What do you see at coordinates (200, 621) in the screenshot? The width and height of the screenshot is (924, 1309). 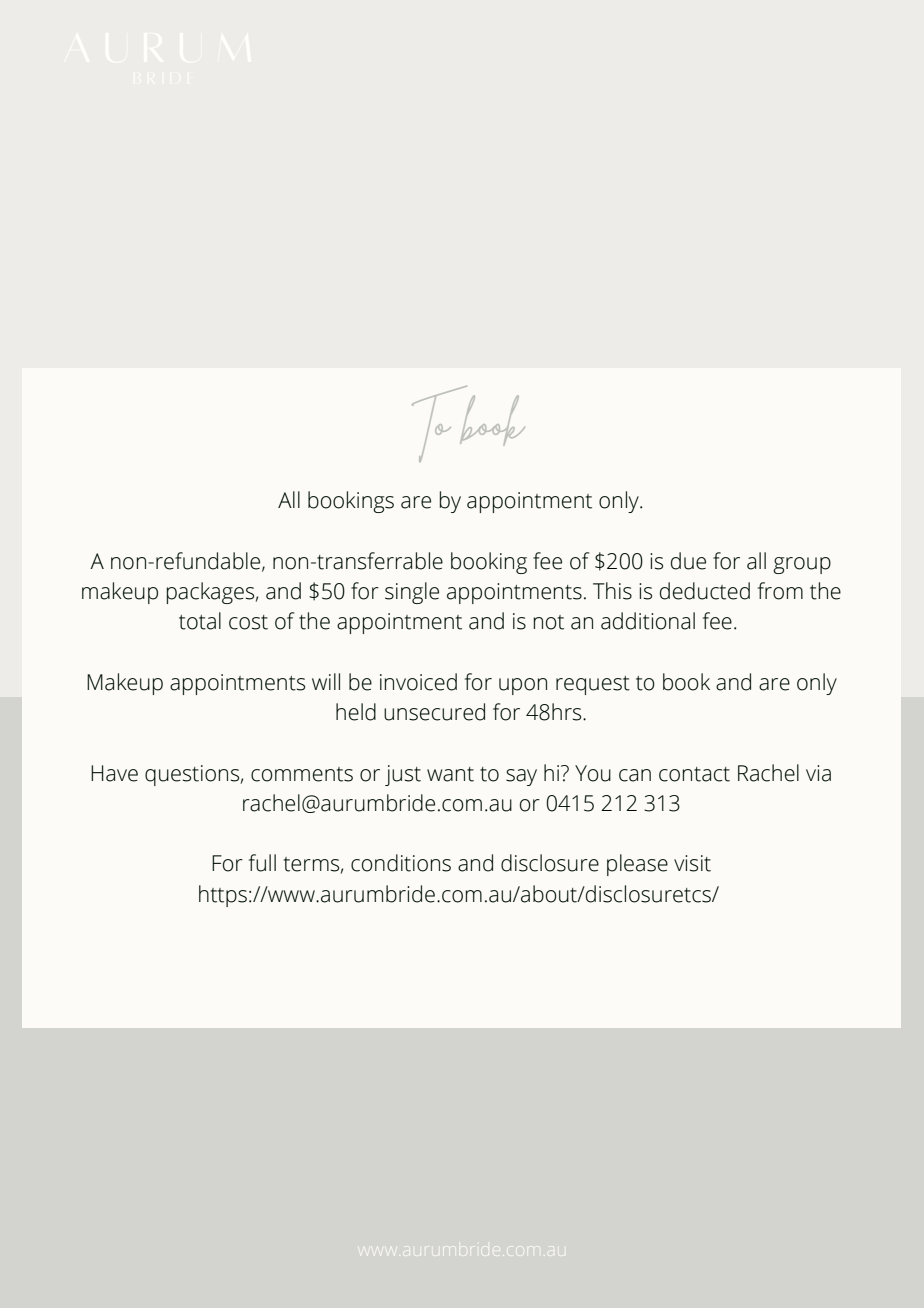 I see `total` at bounding box center [200, 621].
